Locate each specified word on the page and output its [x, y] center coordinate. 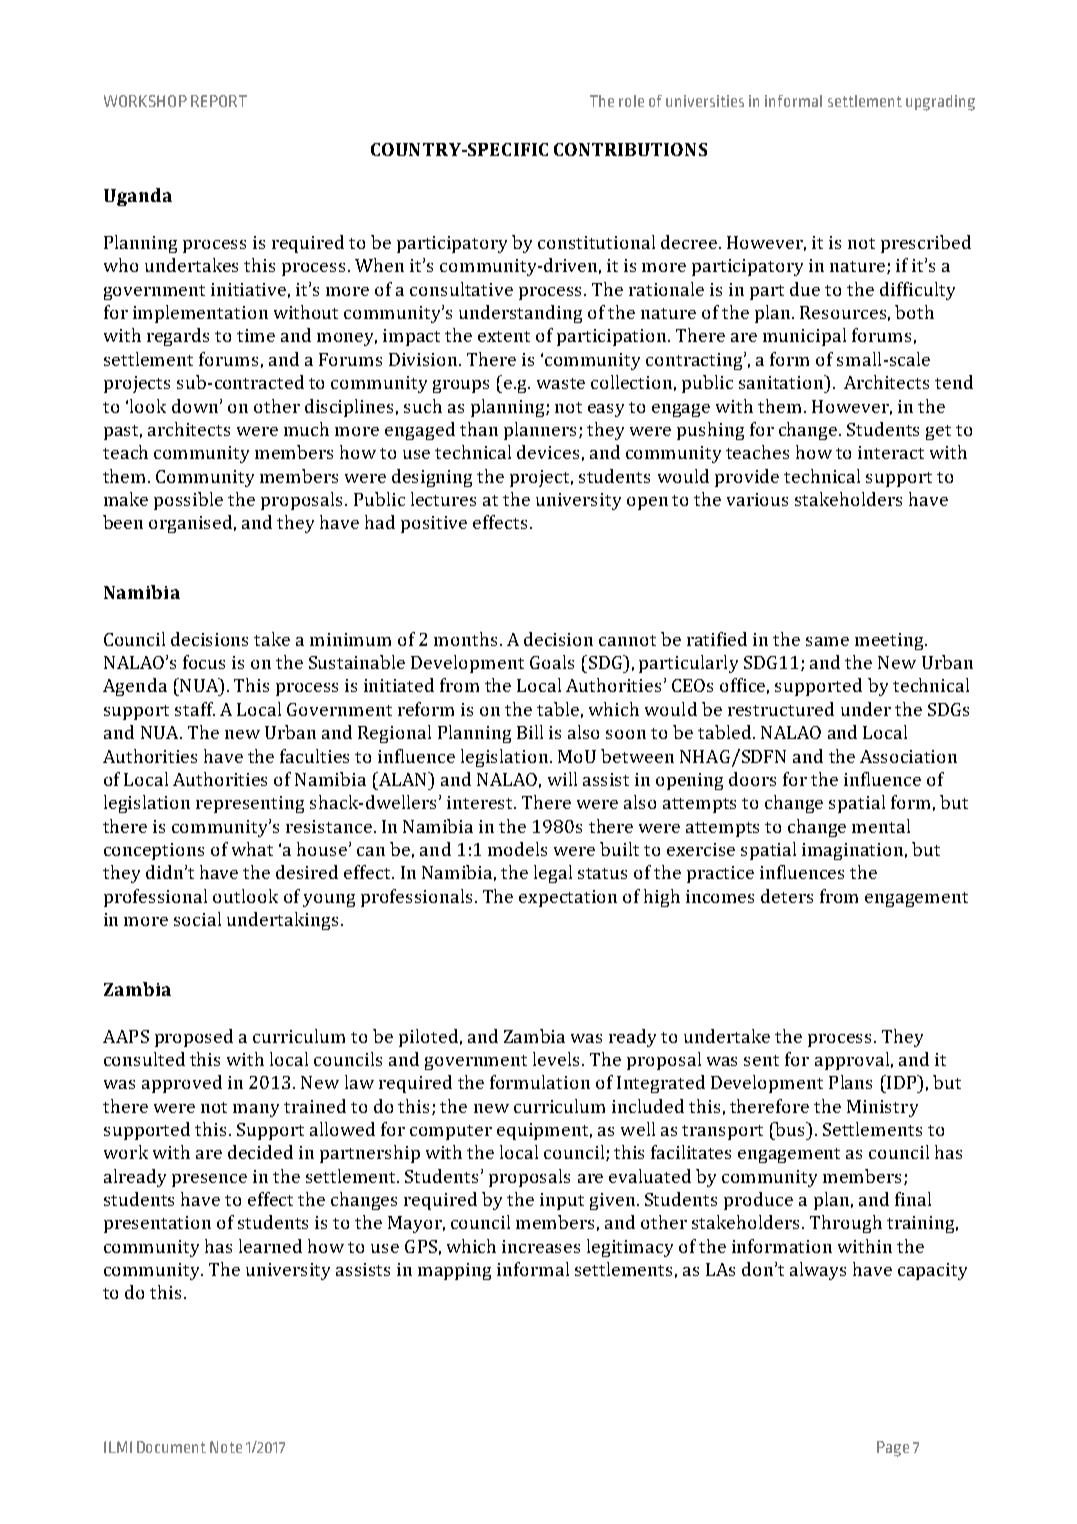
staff [195, 709]
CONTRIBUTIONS [630, 149]
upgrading [940, 103]
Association [908, 756]
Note [226, 1447]
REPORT [219, 101]
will [562, 779]
